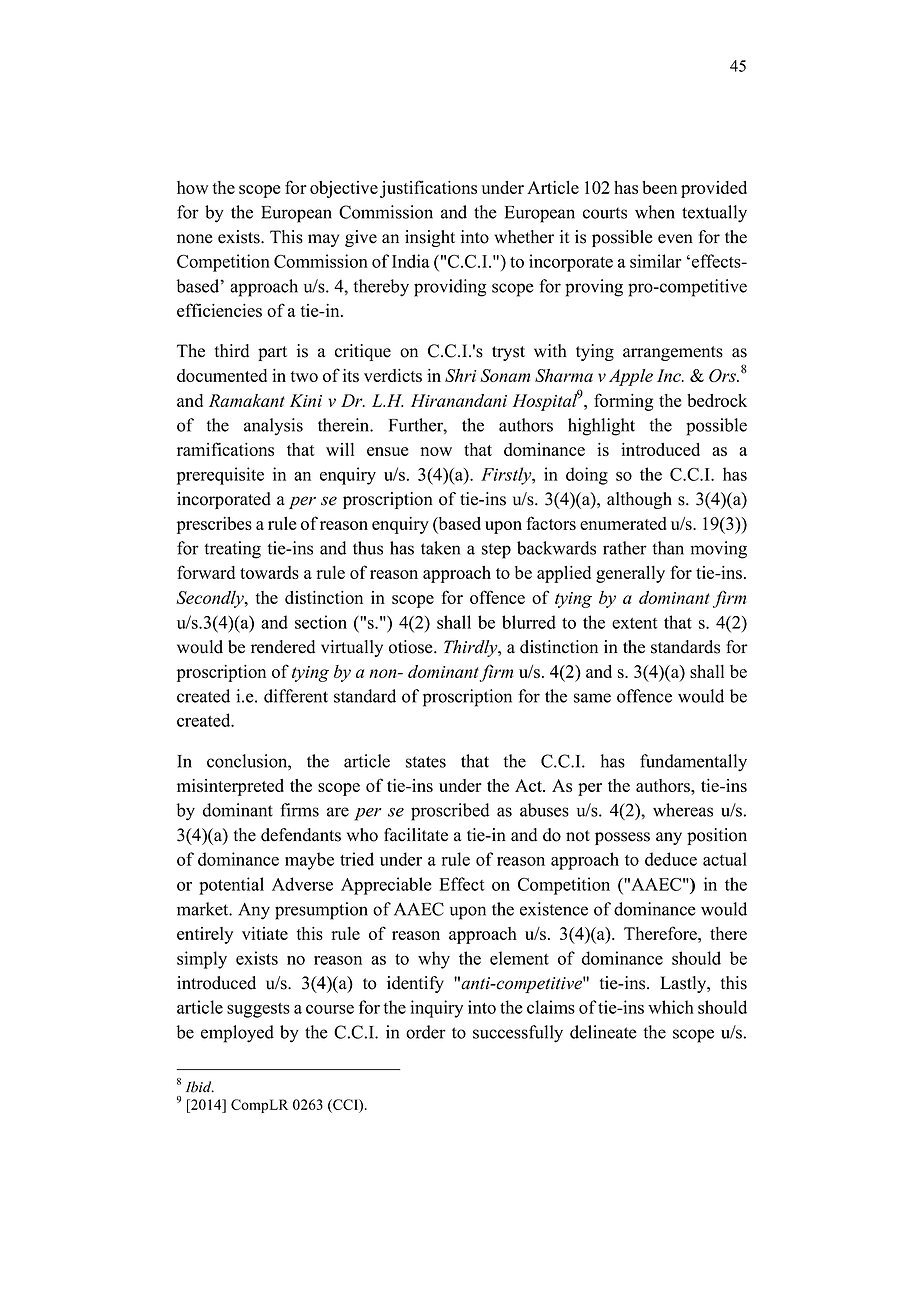 The image size is (924, 1308). What do you see at coordinates (430, 238) in the screenshot?
I see `insight` at bounding box center [430, 238].
